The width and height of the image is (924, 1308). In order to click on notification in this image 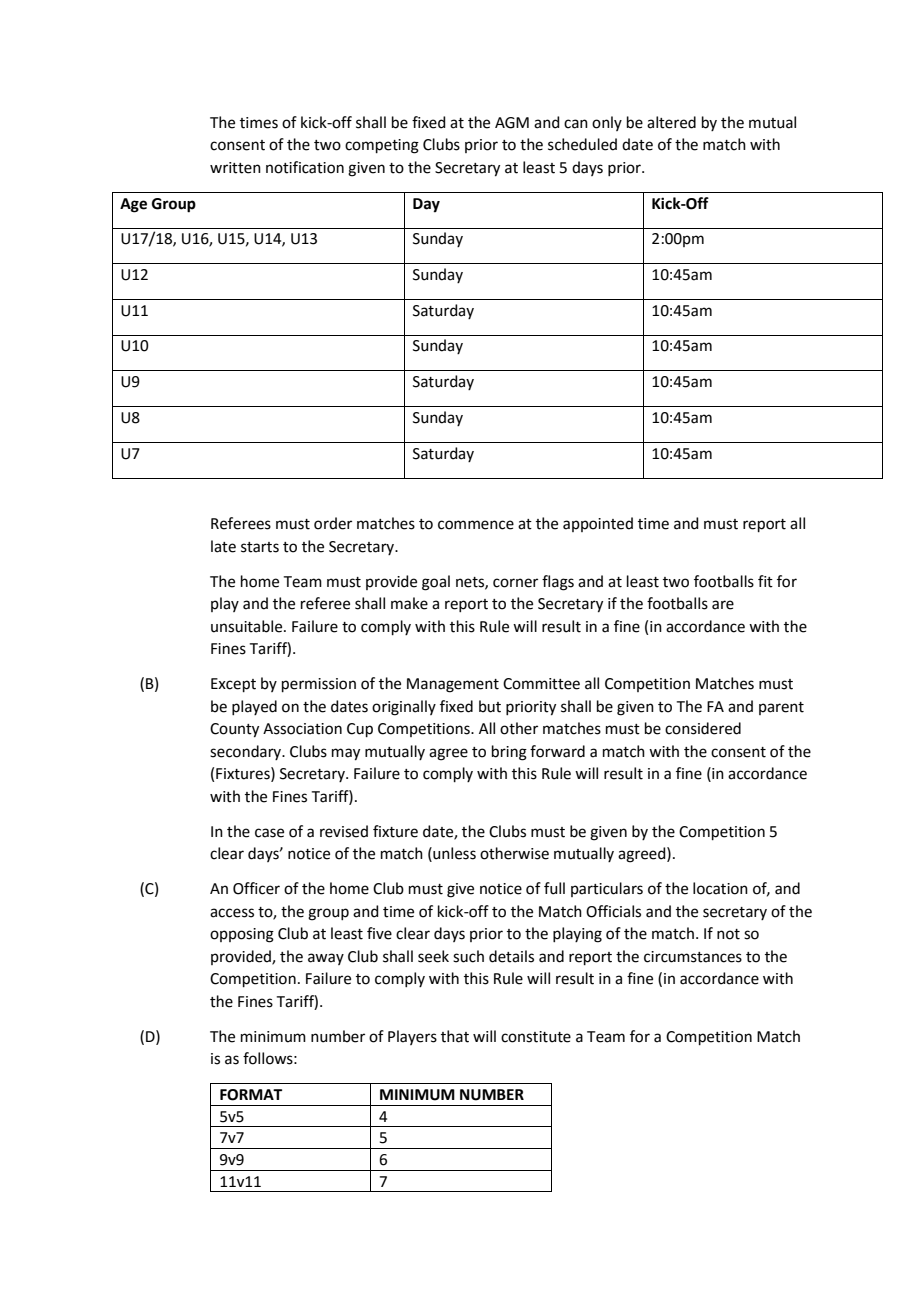, I will do `click(305, 167)`.
